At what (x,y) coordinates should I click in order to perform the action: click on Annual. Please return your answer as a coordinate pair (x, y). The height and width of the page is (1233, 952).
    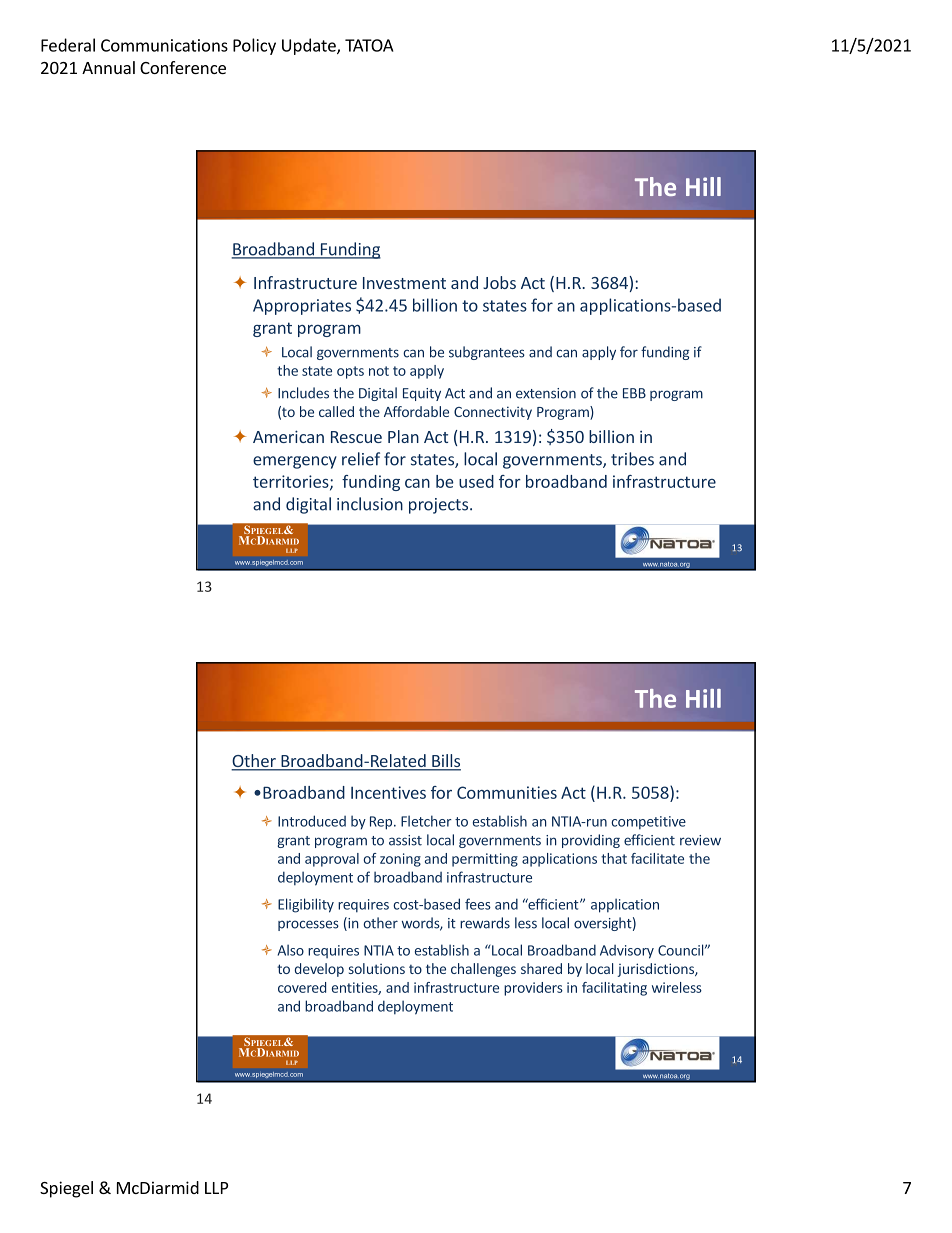
    Looking at the image, I should click on (108, 67).
